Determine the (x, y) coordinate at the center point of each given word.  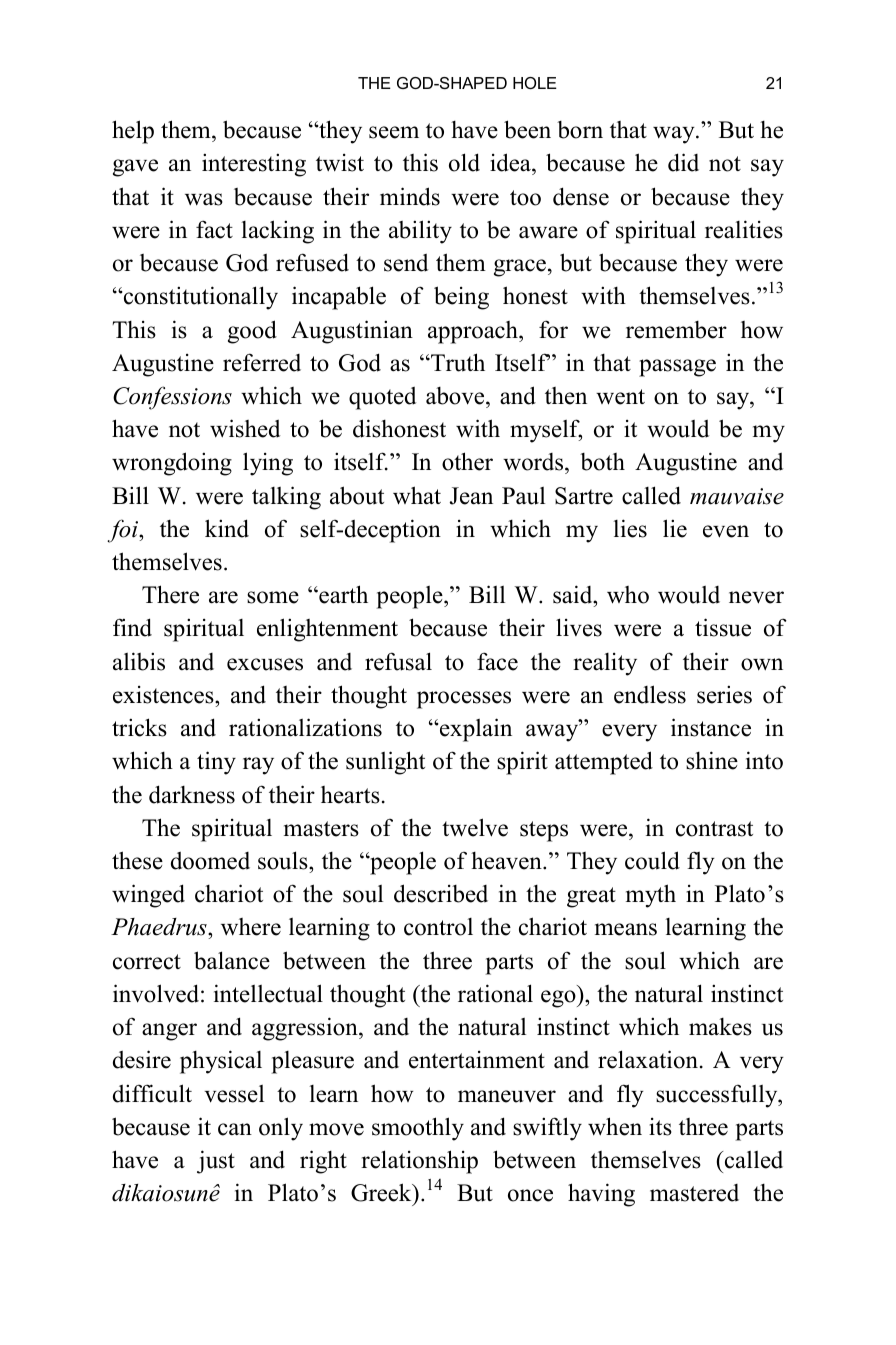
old (464, 162)
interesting (254, 165)
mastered (694, 1193)
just (216, 1162)
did (683, 162)
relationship (419, 1162)
